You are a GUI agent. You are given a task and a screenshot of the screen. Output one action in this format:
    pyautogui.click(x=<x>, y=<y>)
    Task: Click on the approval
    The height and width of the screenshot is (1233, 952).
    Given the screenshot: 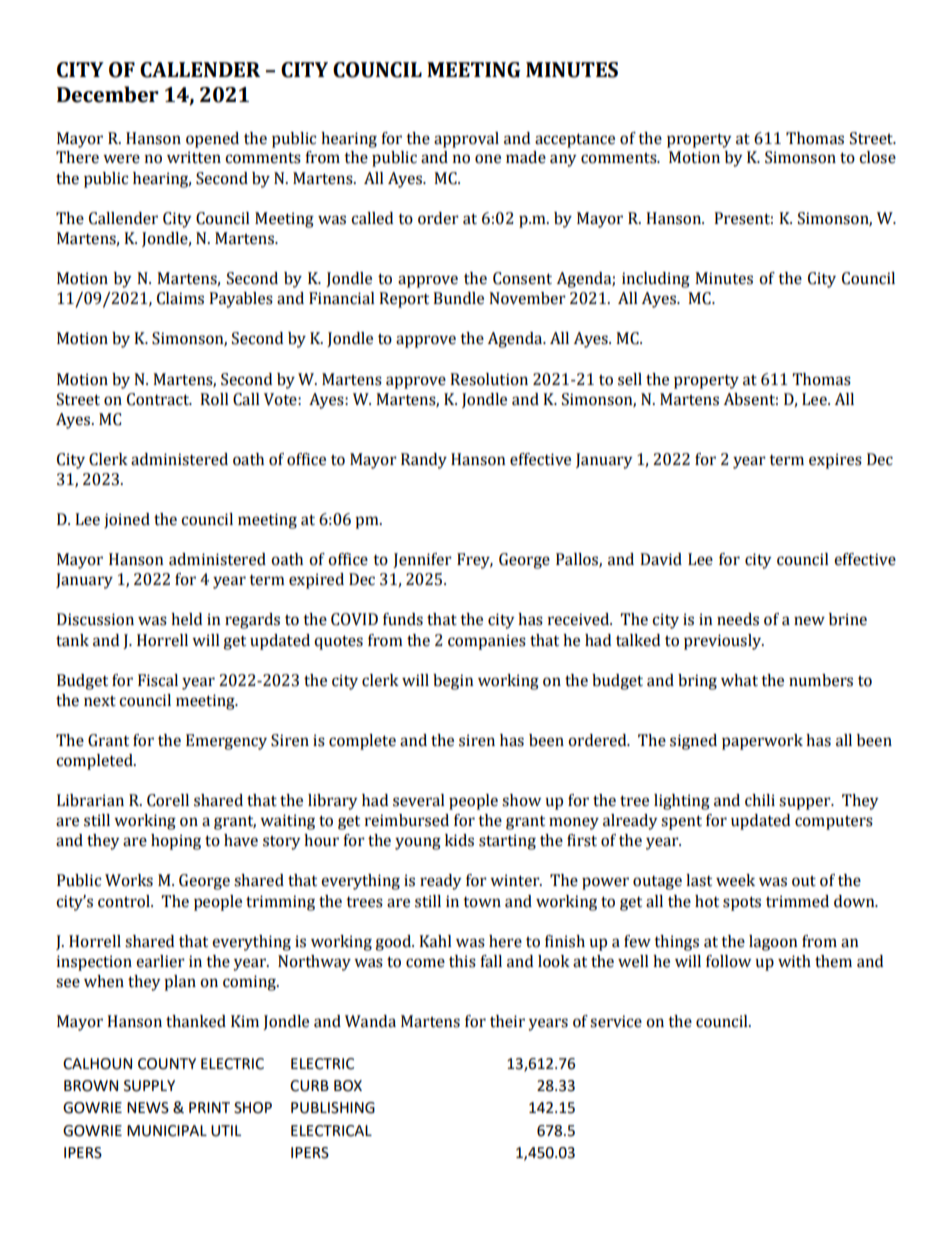 What is the action you would take?
    pyautogui.click(x=466, y=140)
